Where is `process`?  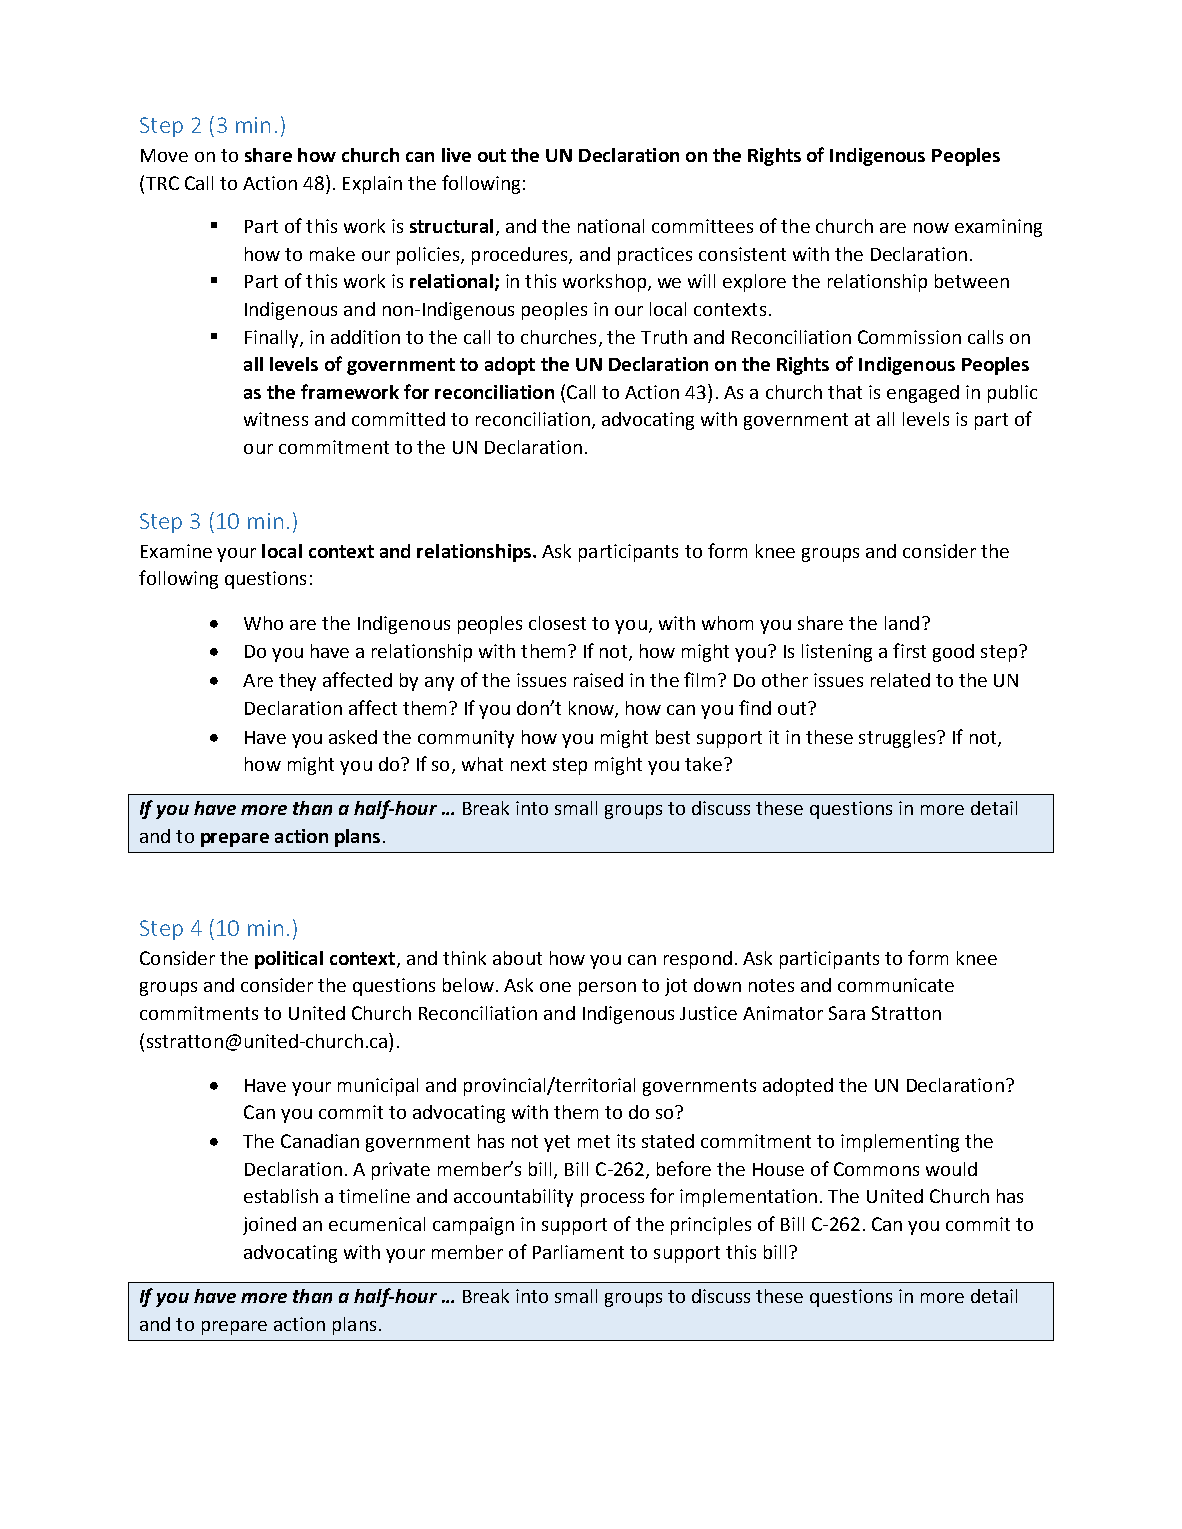
process is located at coordinates (612, 1200).
